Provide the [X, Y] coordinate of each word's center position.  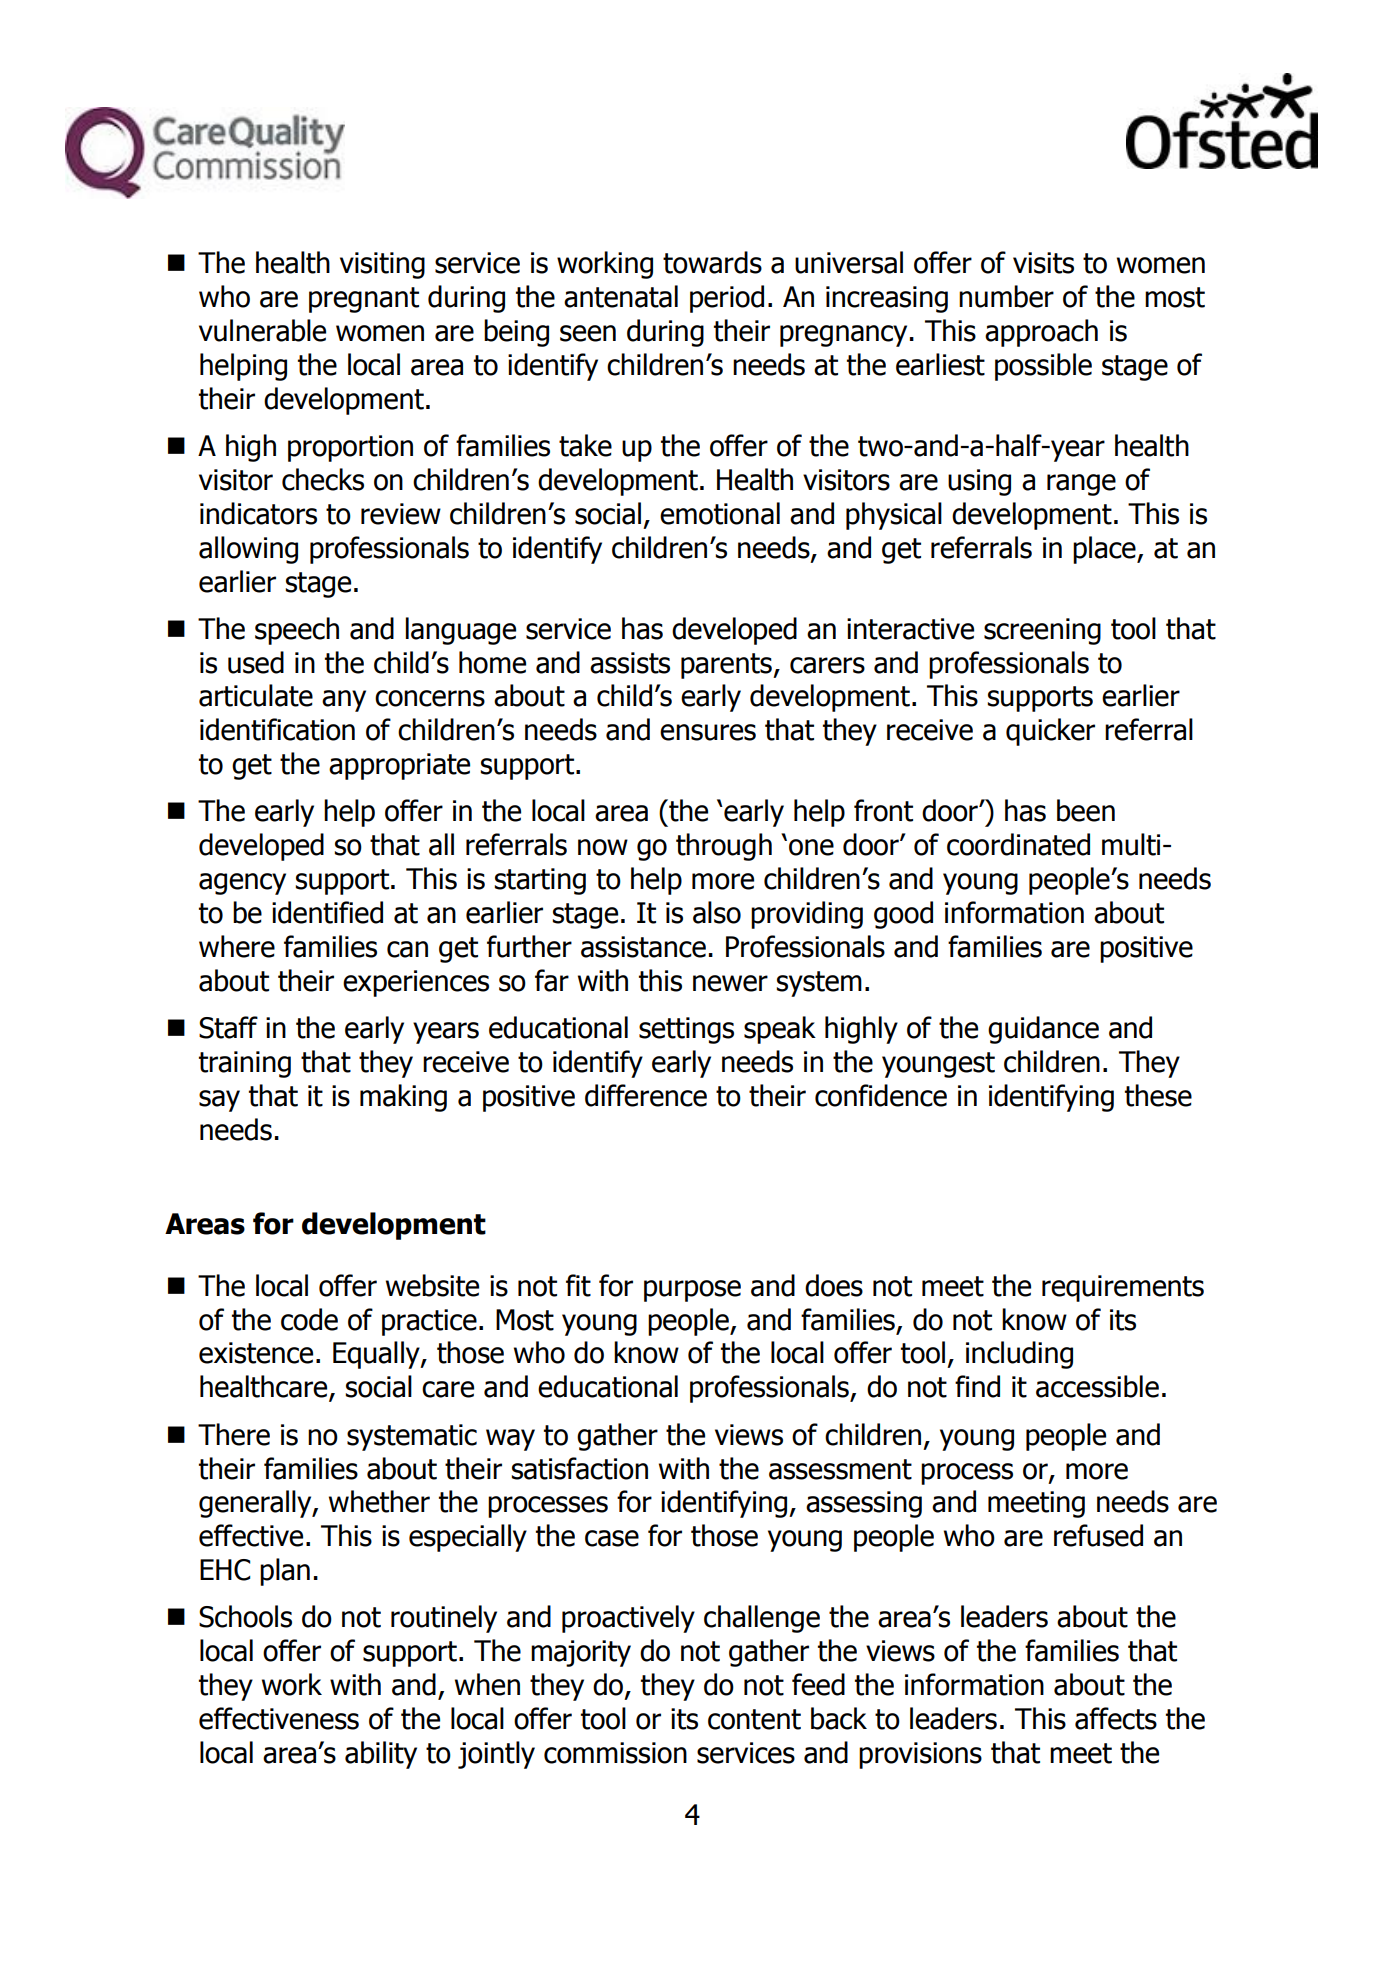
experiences [416, 983]
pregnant [364, 300]
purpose [692, 1291]
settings [686, 1030]
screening [1042, 631]
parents [727, 666]
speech [297, 631]
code [309, 1319]
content [754, 1719]
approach [1041, 333]
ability [381, 1755]
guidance [1043, 1030]
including [1019, 1355]
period [727, 299]
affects [1116, 1718]
